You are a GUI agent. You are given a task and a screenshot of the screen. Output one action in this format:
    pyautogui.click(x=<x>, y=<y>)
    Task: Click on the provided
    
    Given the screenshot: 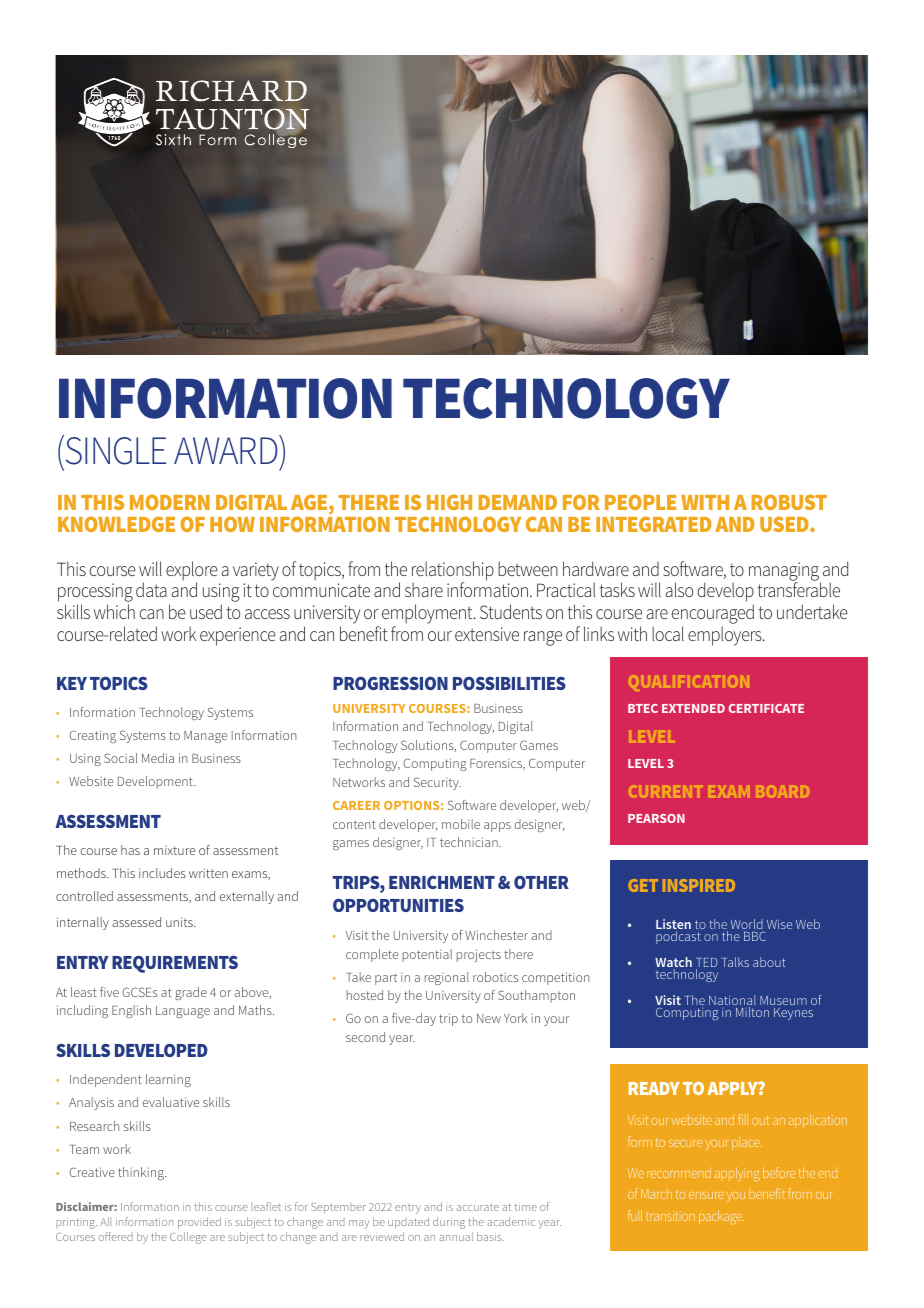 What is the action you would take?
    pyautogui.click(x=199, y=1223)
